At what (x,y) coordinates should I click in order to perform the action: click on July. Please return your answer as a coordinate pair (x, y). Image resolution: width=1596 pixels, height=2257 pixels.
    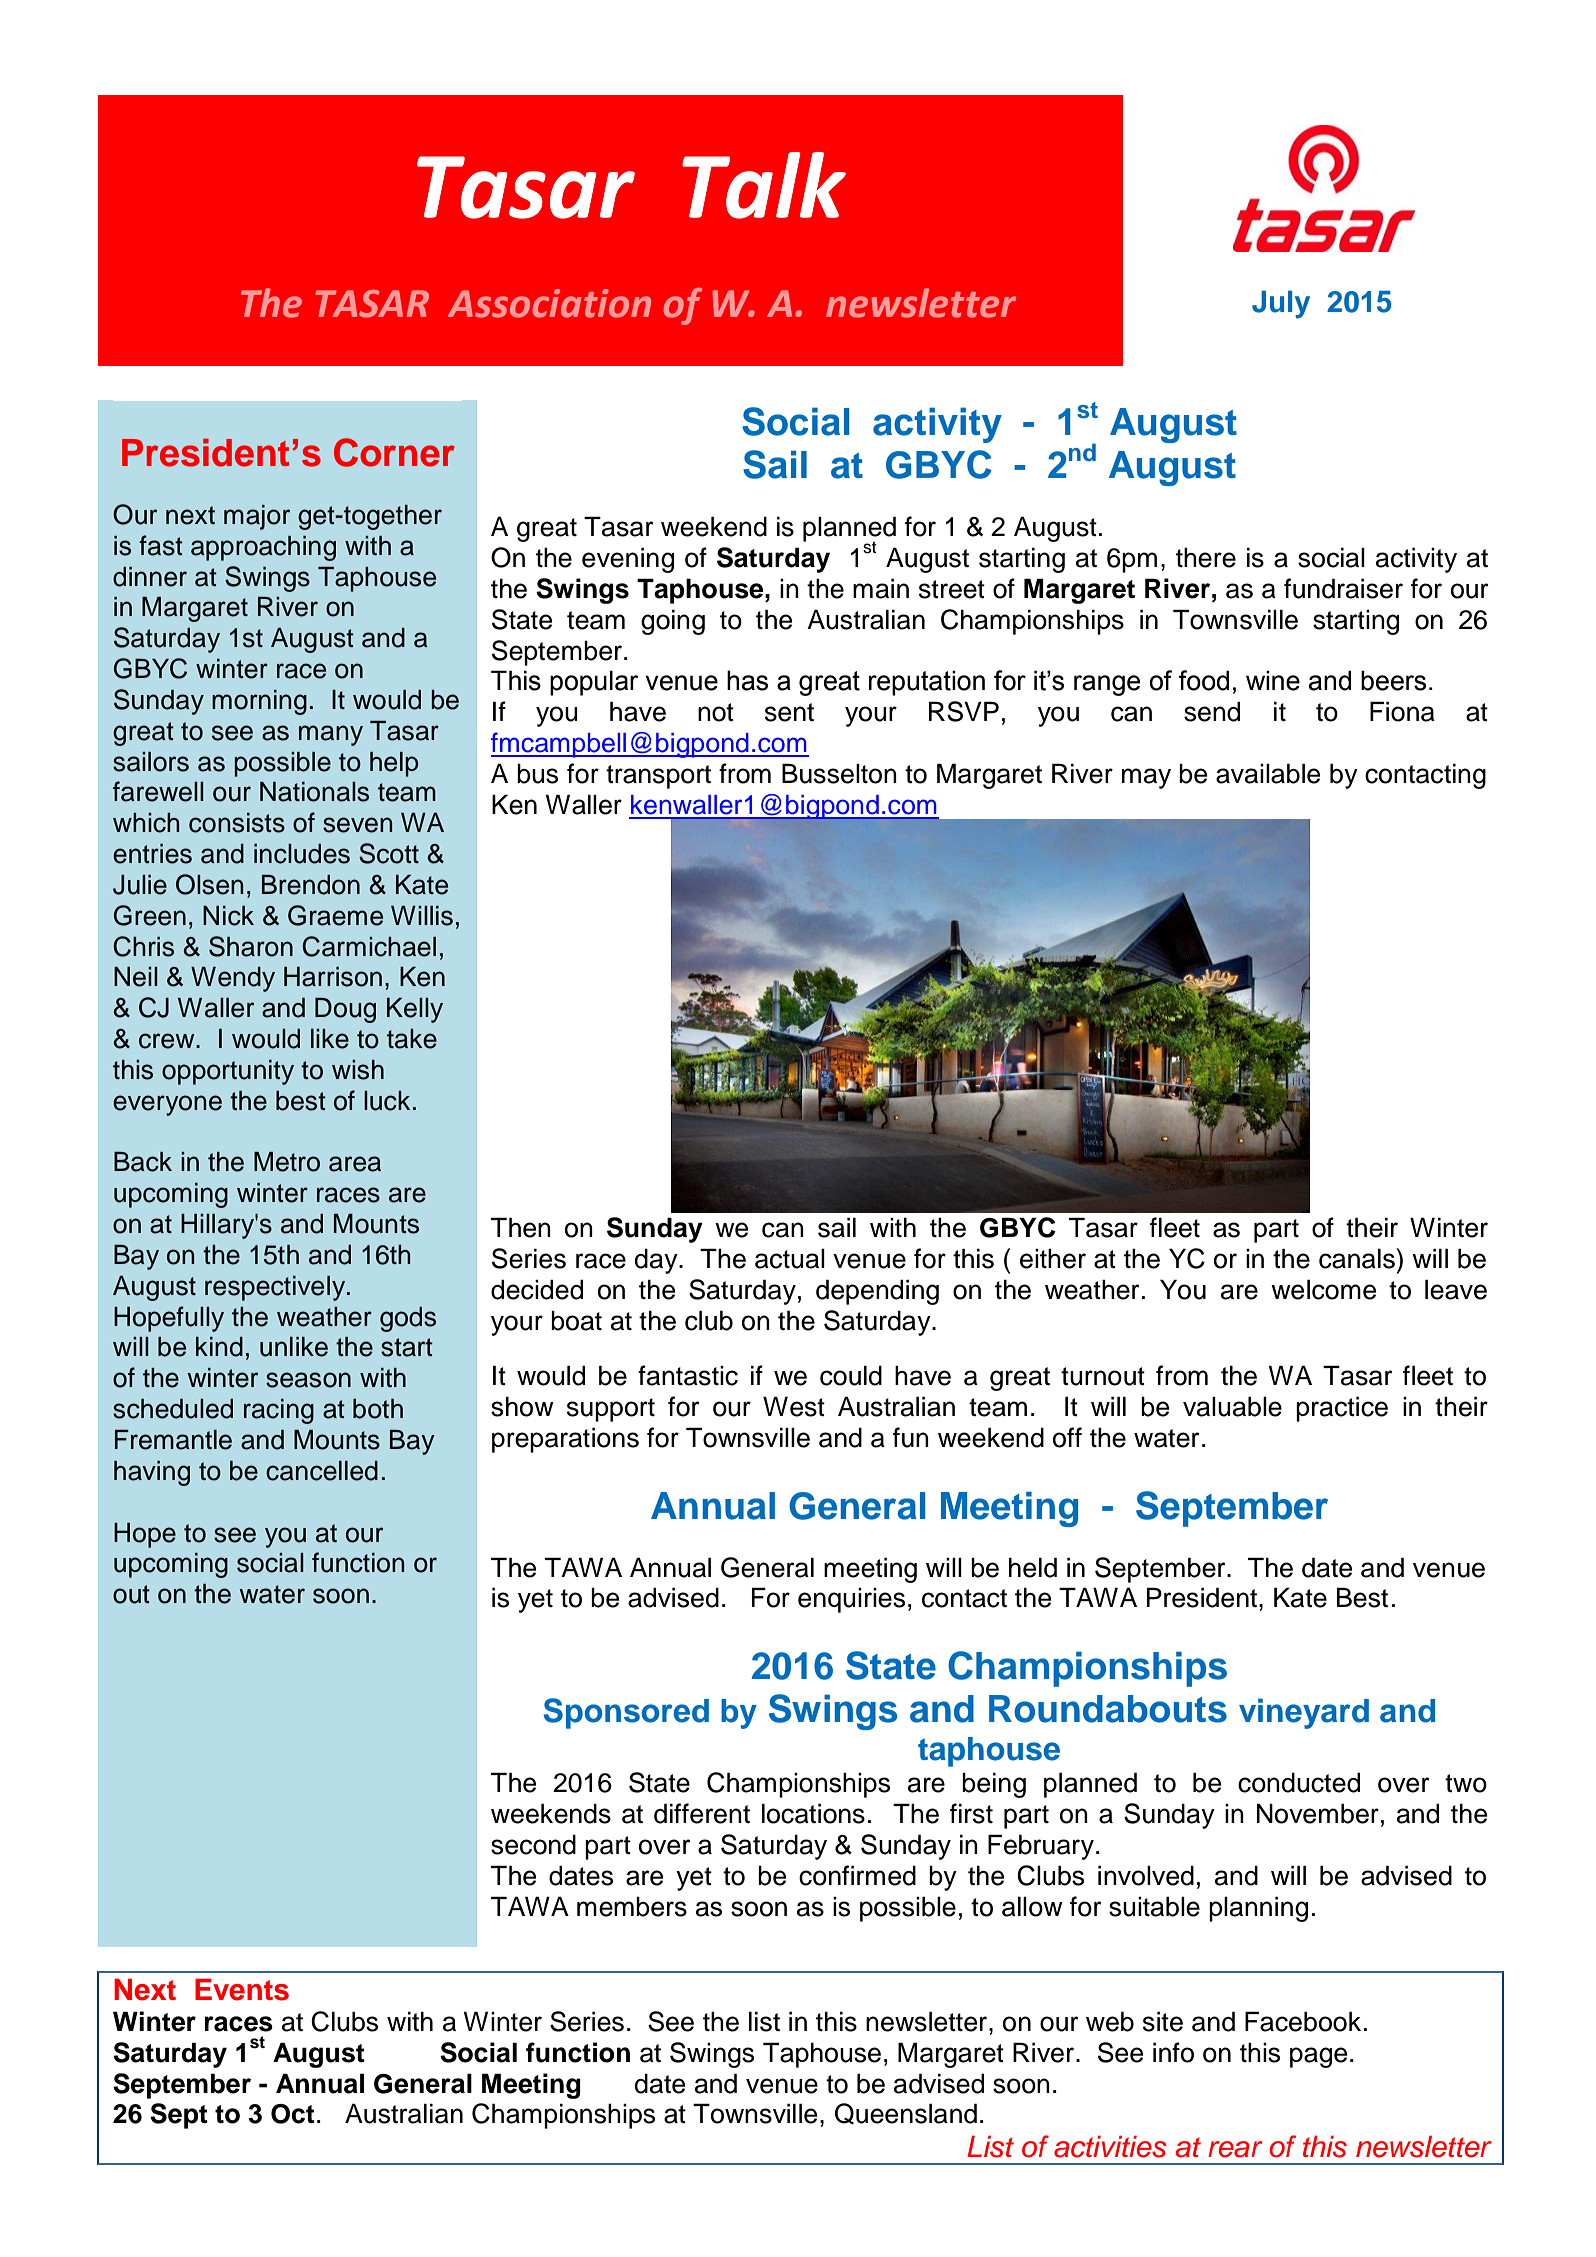
    Looking at the image, I should click on (1281, 305).
